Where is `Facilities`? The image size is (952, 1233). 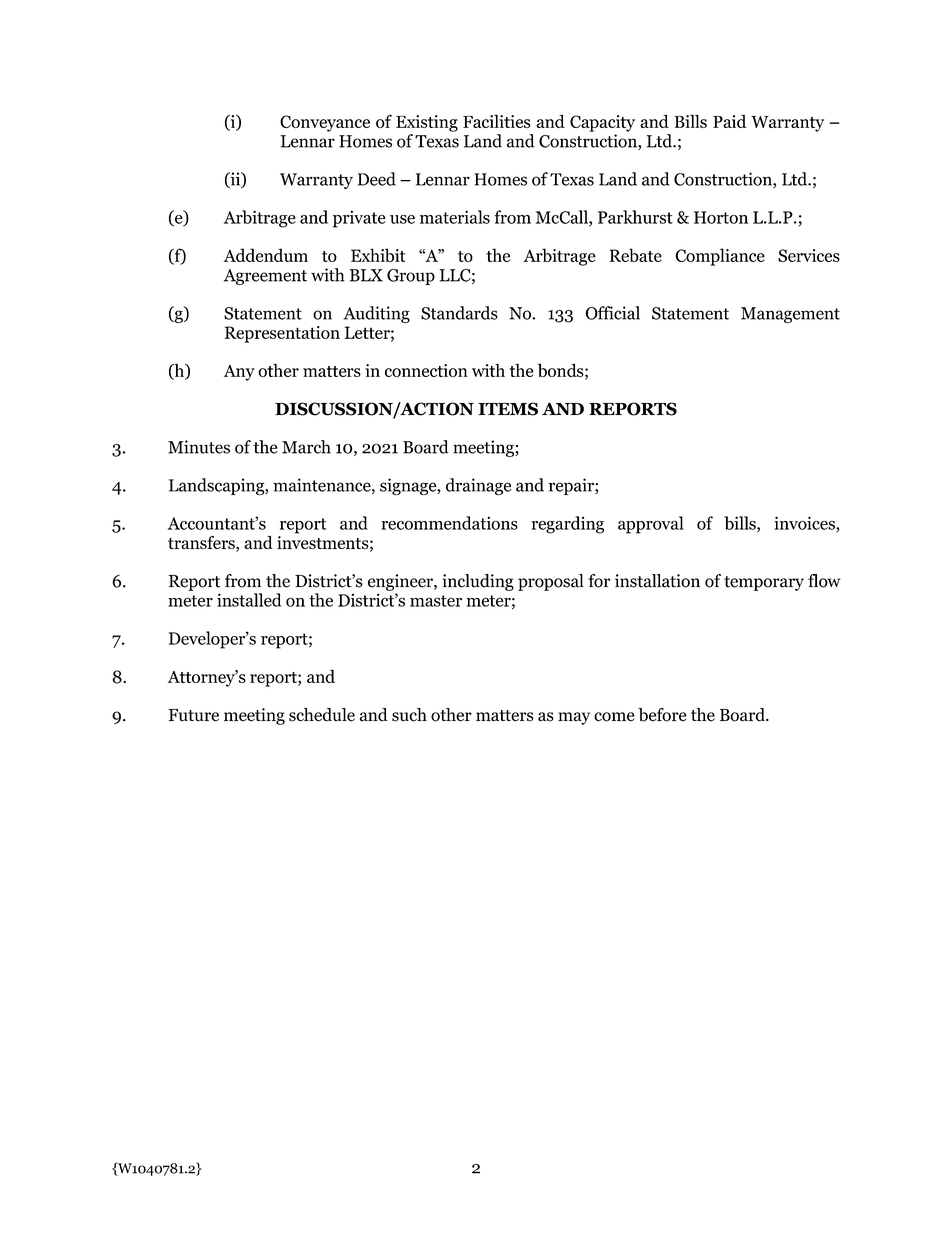
Facilities is located at coordinates (497, 121).
